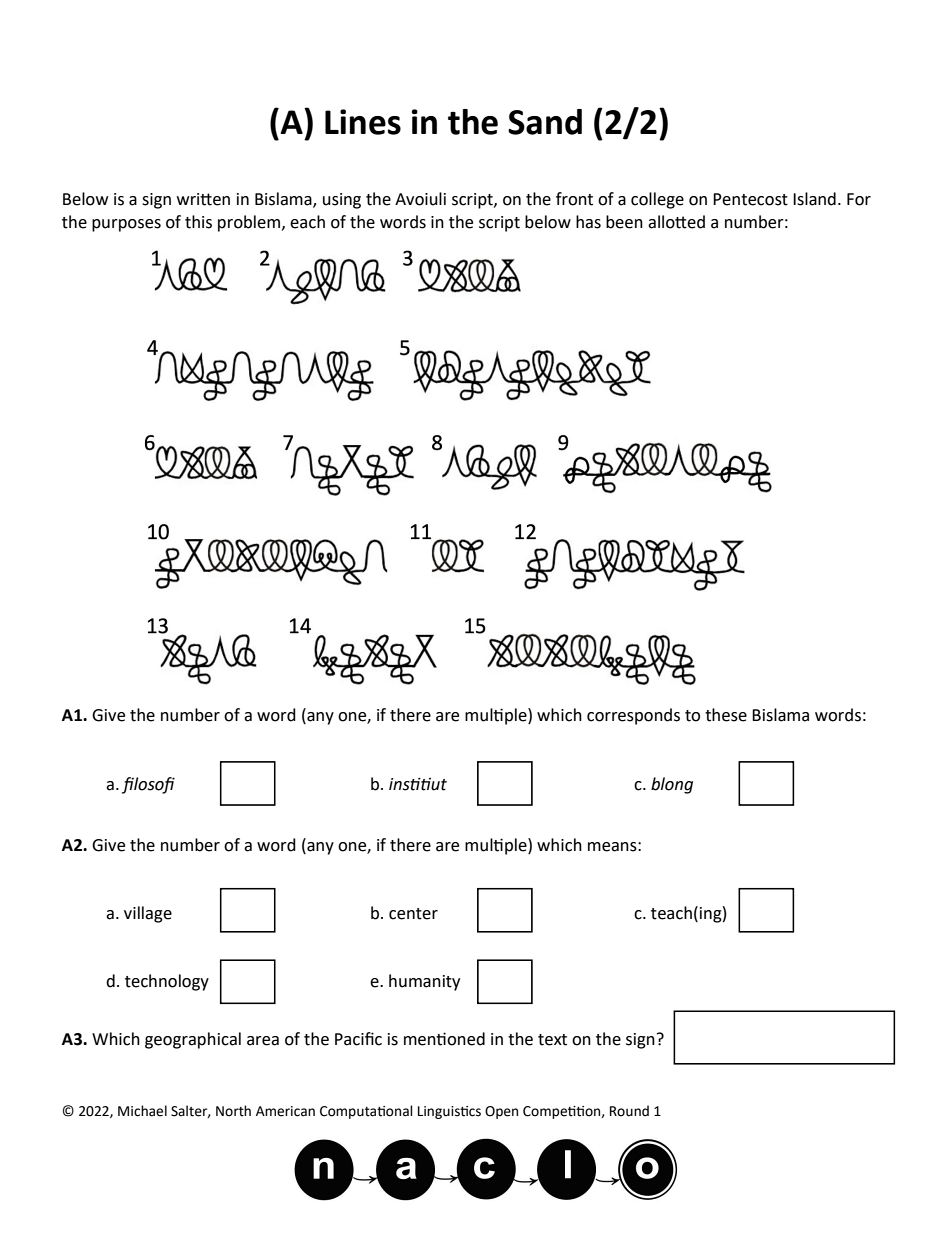 The image size is (952, 1233). I want to click on Sand, so click(545, 122).
